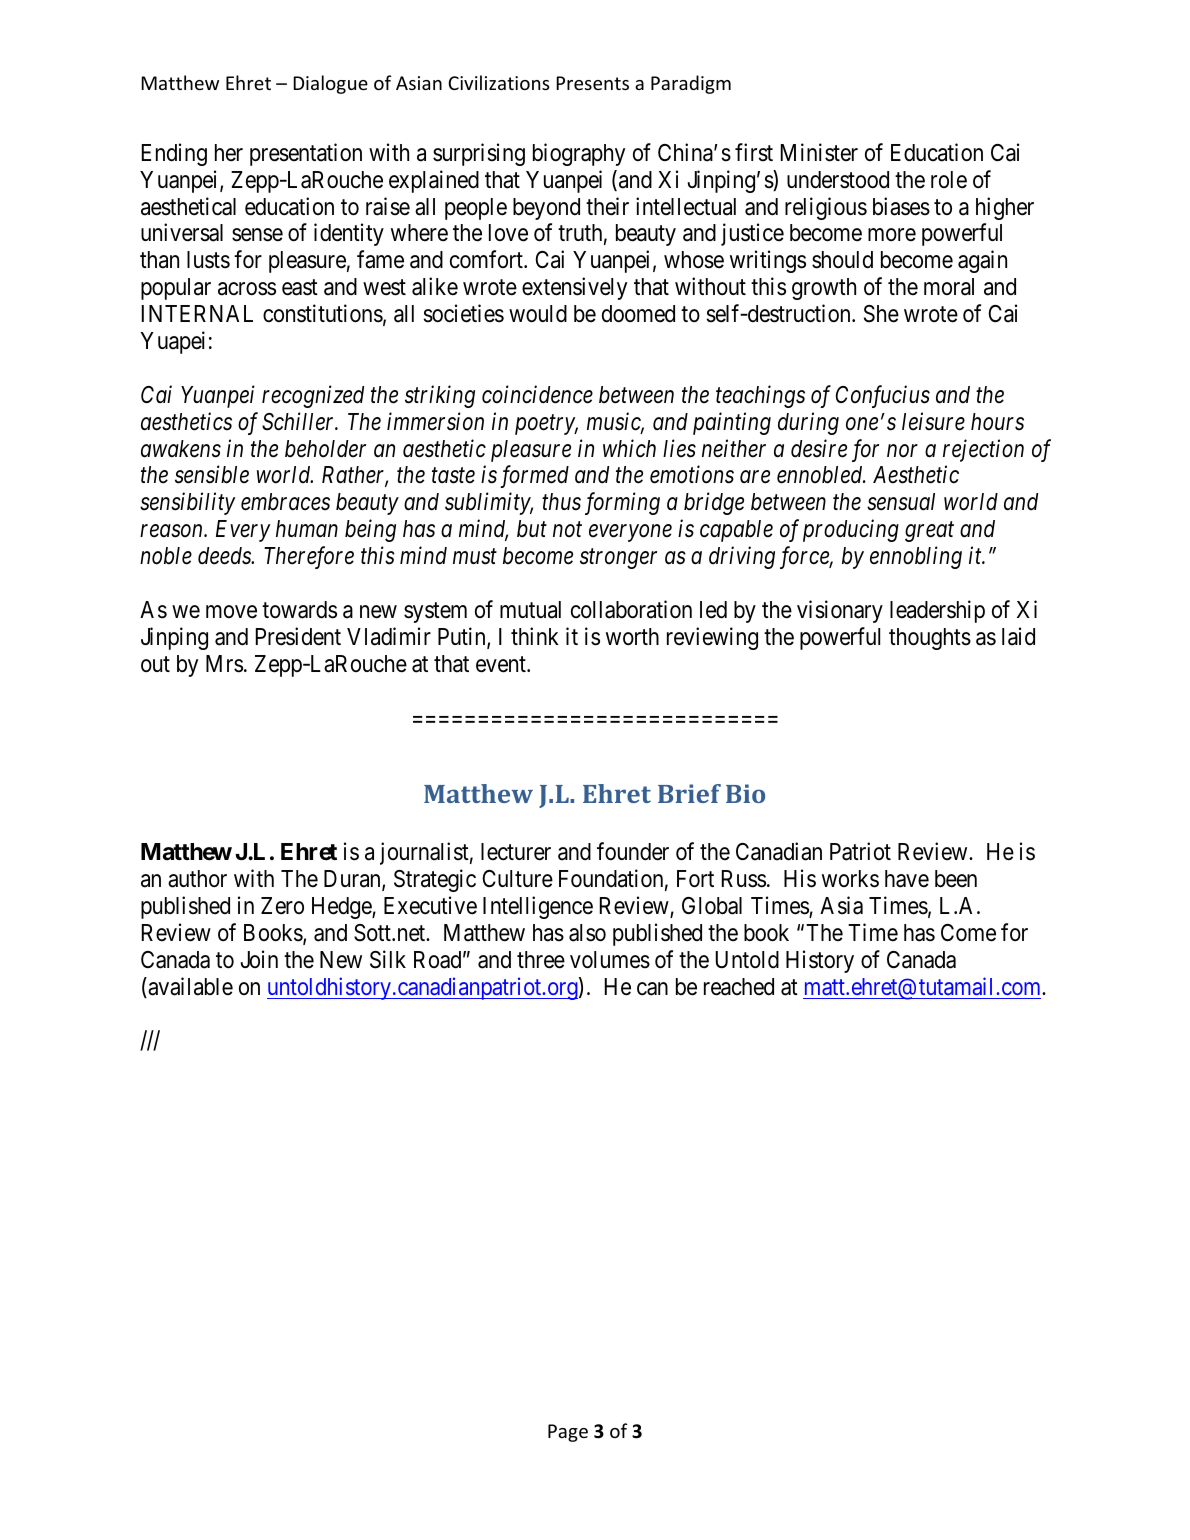 The image size is (1190, 1540). Describe the element at coordinates (224, 664) in the screenshot. I see `Mrs` at that location.
